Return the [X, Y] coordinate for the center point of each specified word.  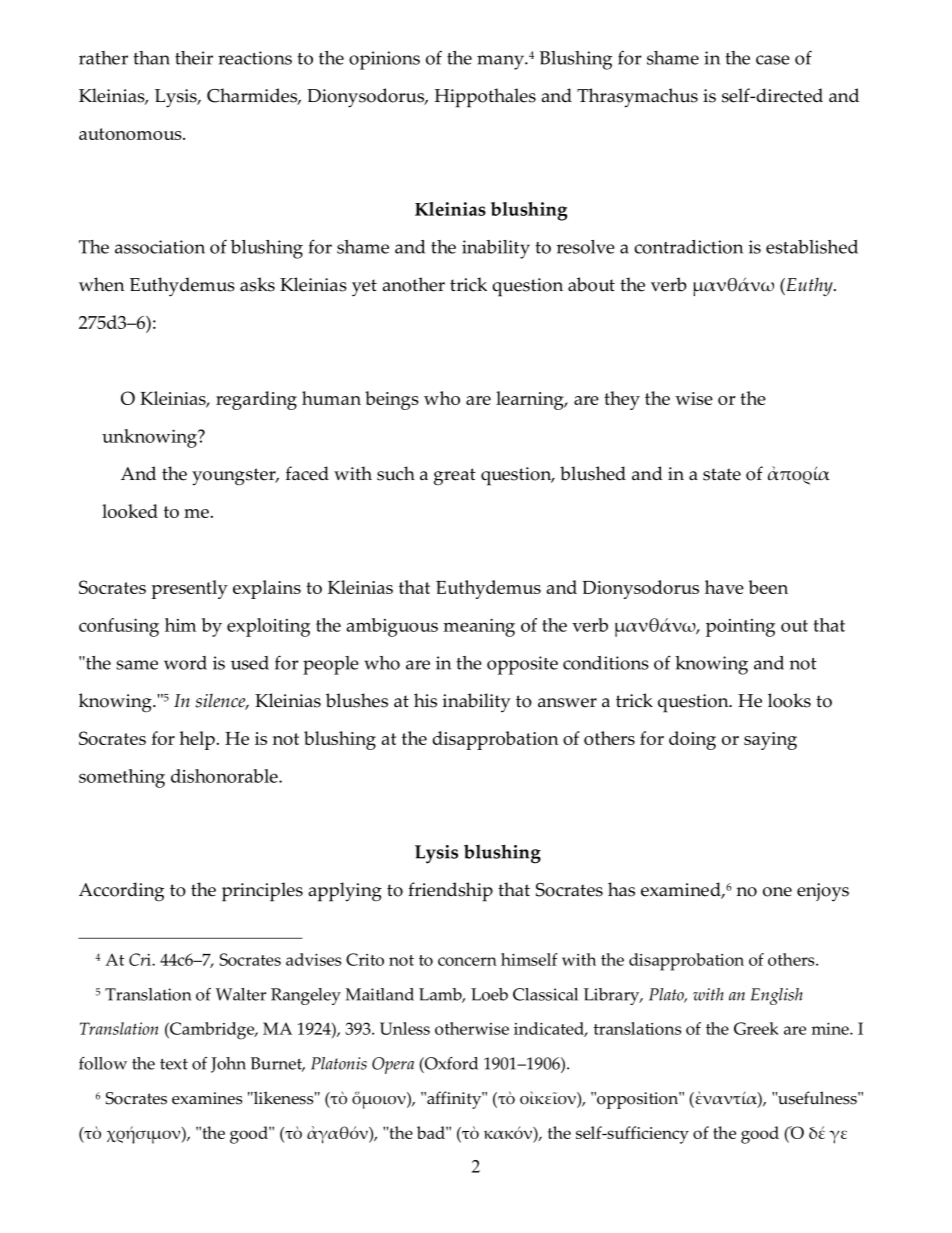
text [174, 1064]
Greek [756, 1028]
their [194, 58]
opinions [384, 60]
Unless [405, 1028]
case [773, 60]
